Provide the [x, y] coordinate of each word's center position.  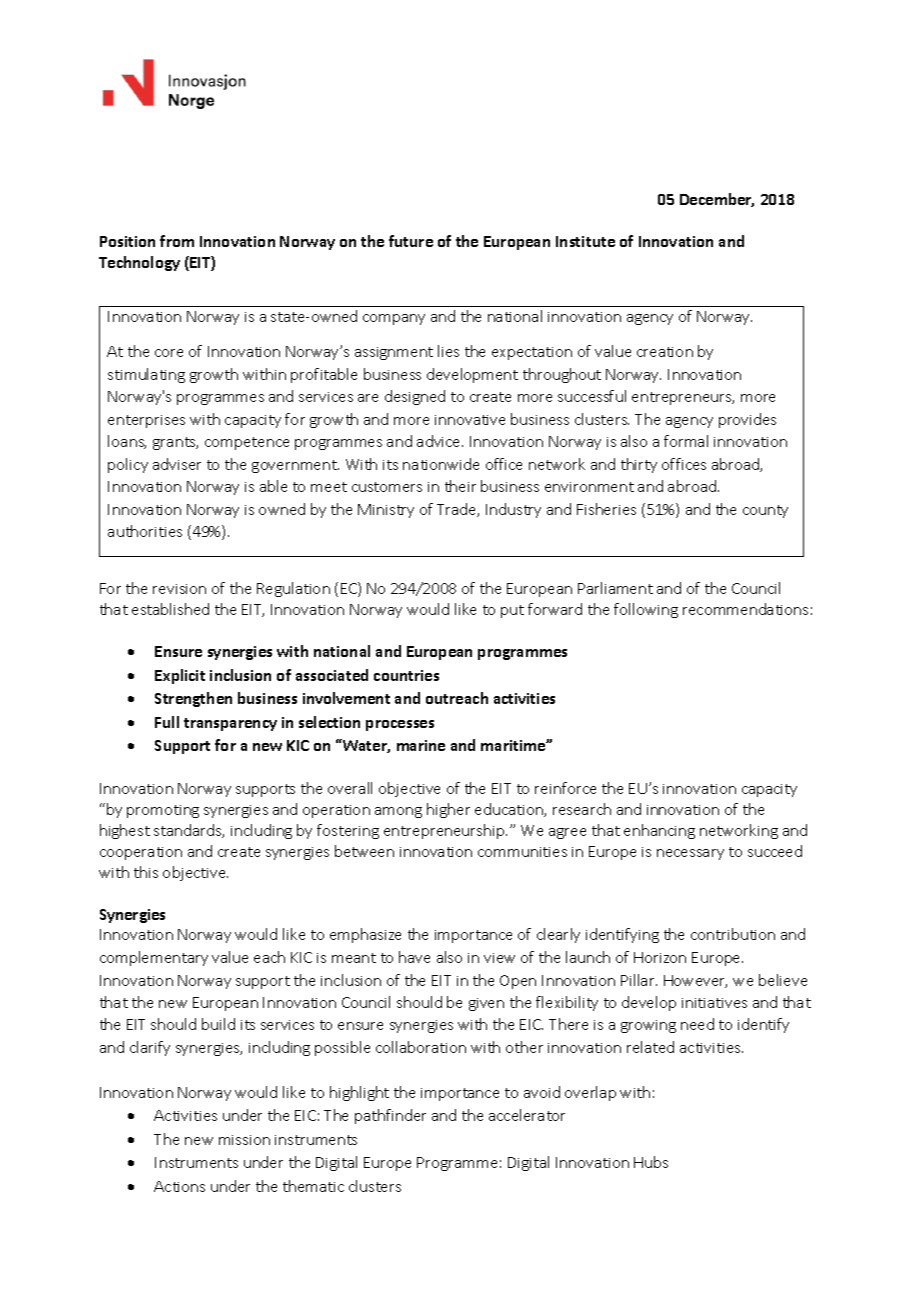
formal [686, 441]
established [170, 609]
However [695, 981]
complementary [154, 958]
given [486, 1004]
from [177, 241]
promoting [163, 811]
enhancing [659, 831]
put [512, 611]
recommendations [745, 609]
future [411, 241]
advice [440, 441]
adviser [177, 464]
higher [448, 810]
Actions [179, 1186]
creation [665, 352]
